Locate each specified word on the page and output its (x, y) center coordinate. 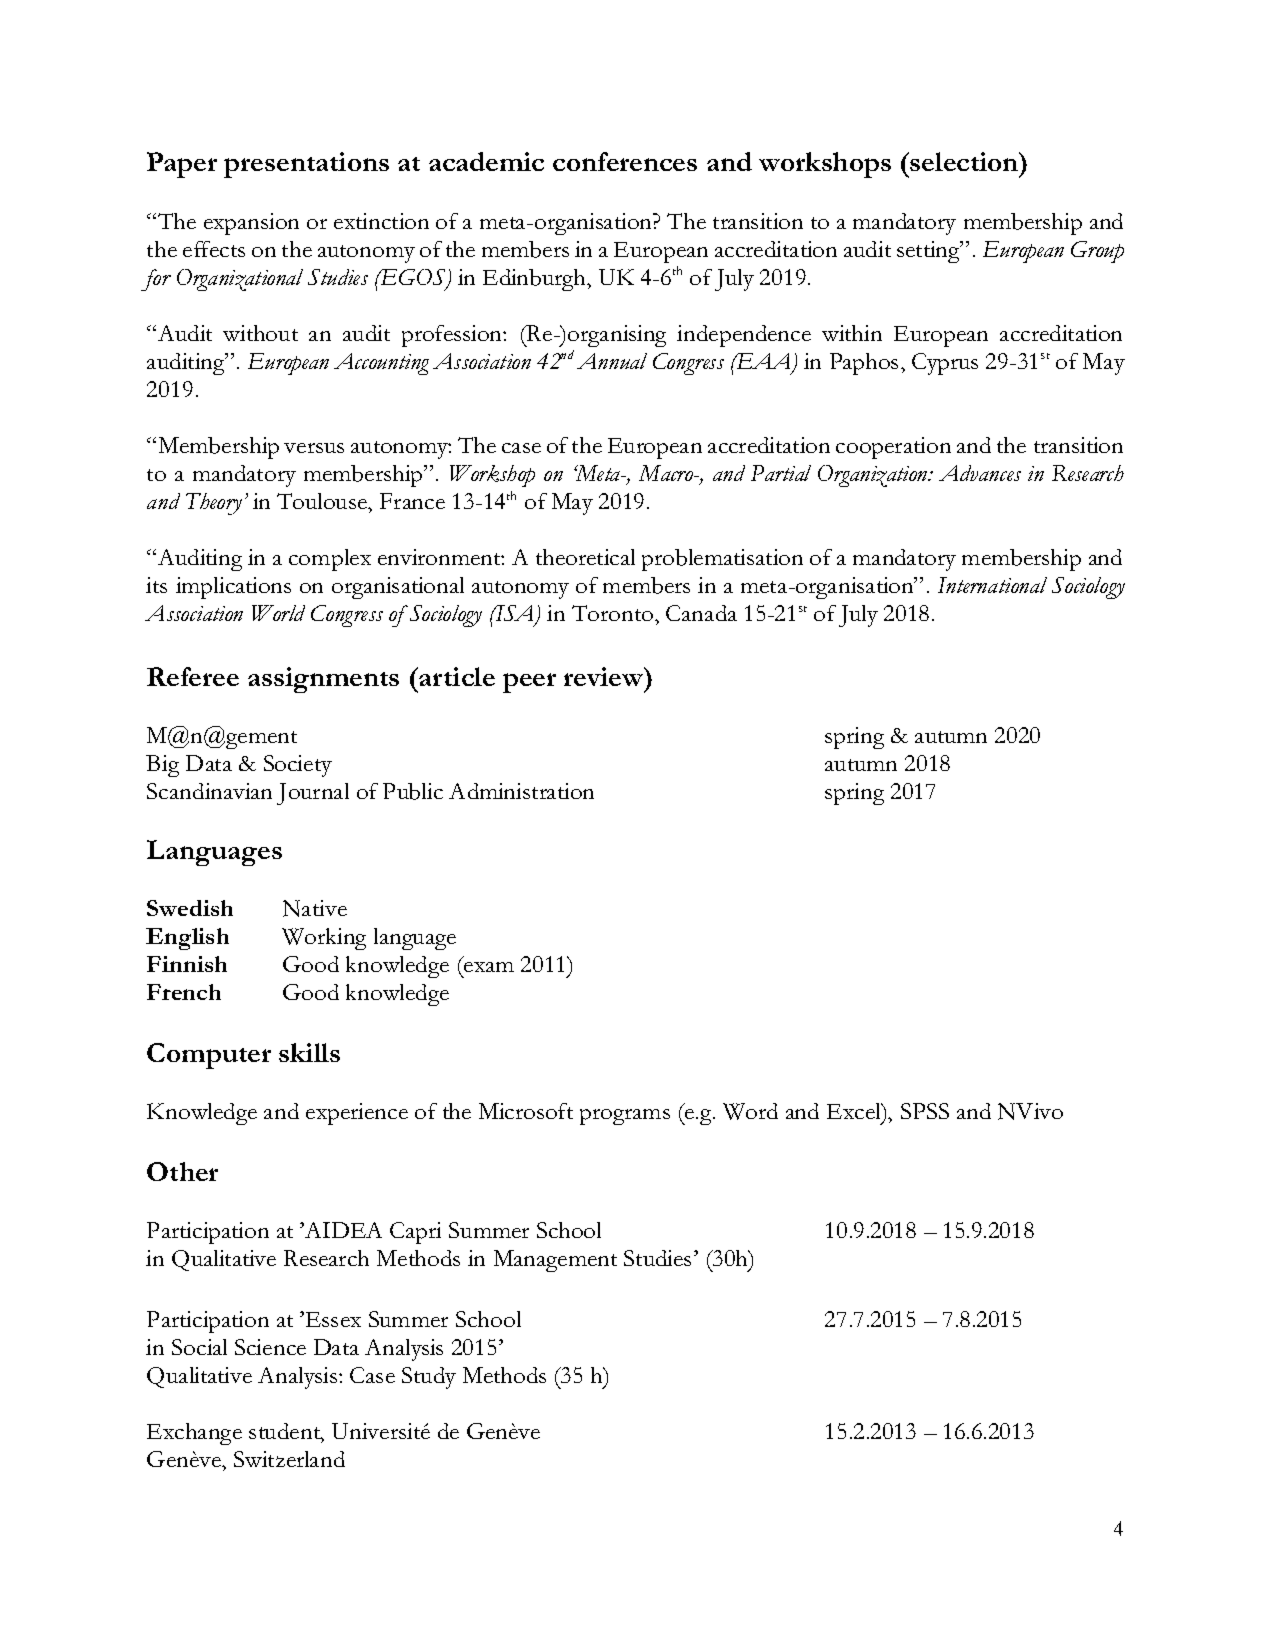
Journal (313, 794)
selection (965, 161)
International (992, 585)
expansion (251, 224)
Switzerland (289, 1459)
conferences (625, 161)
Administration (521, 791)
